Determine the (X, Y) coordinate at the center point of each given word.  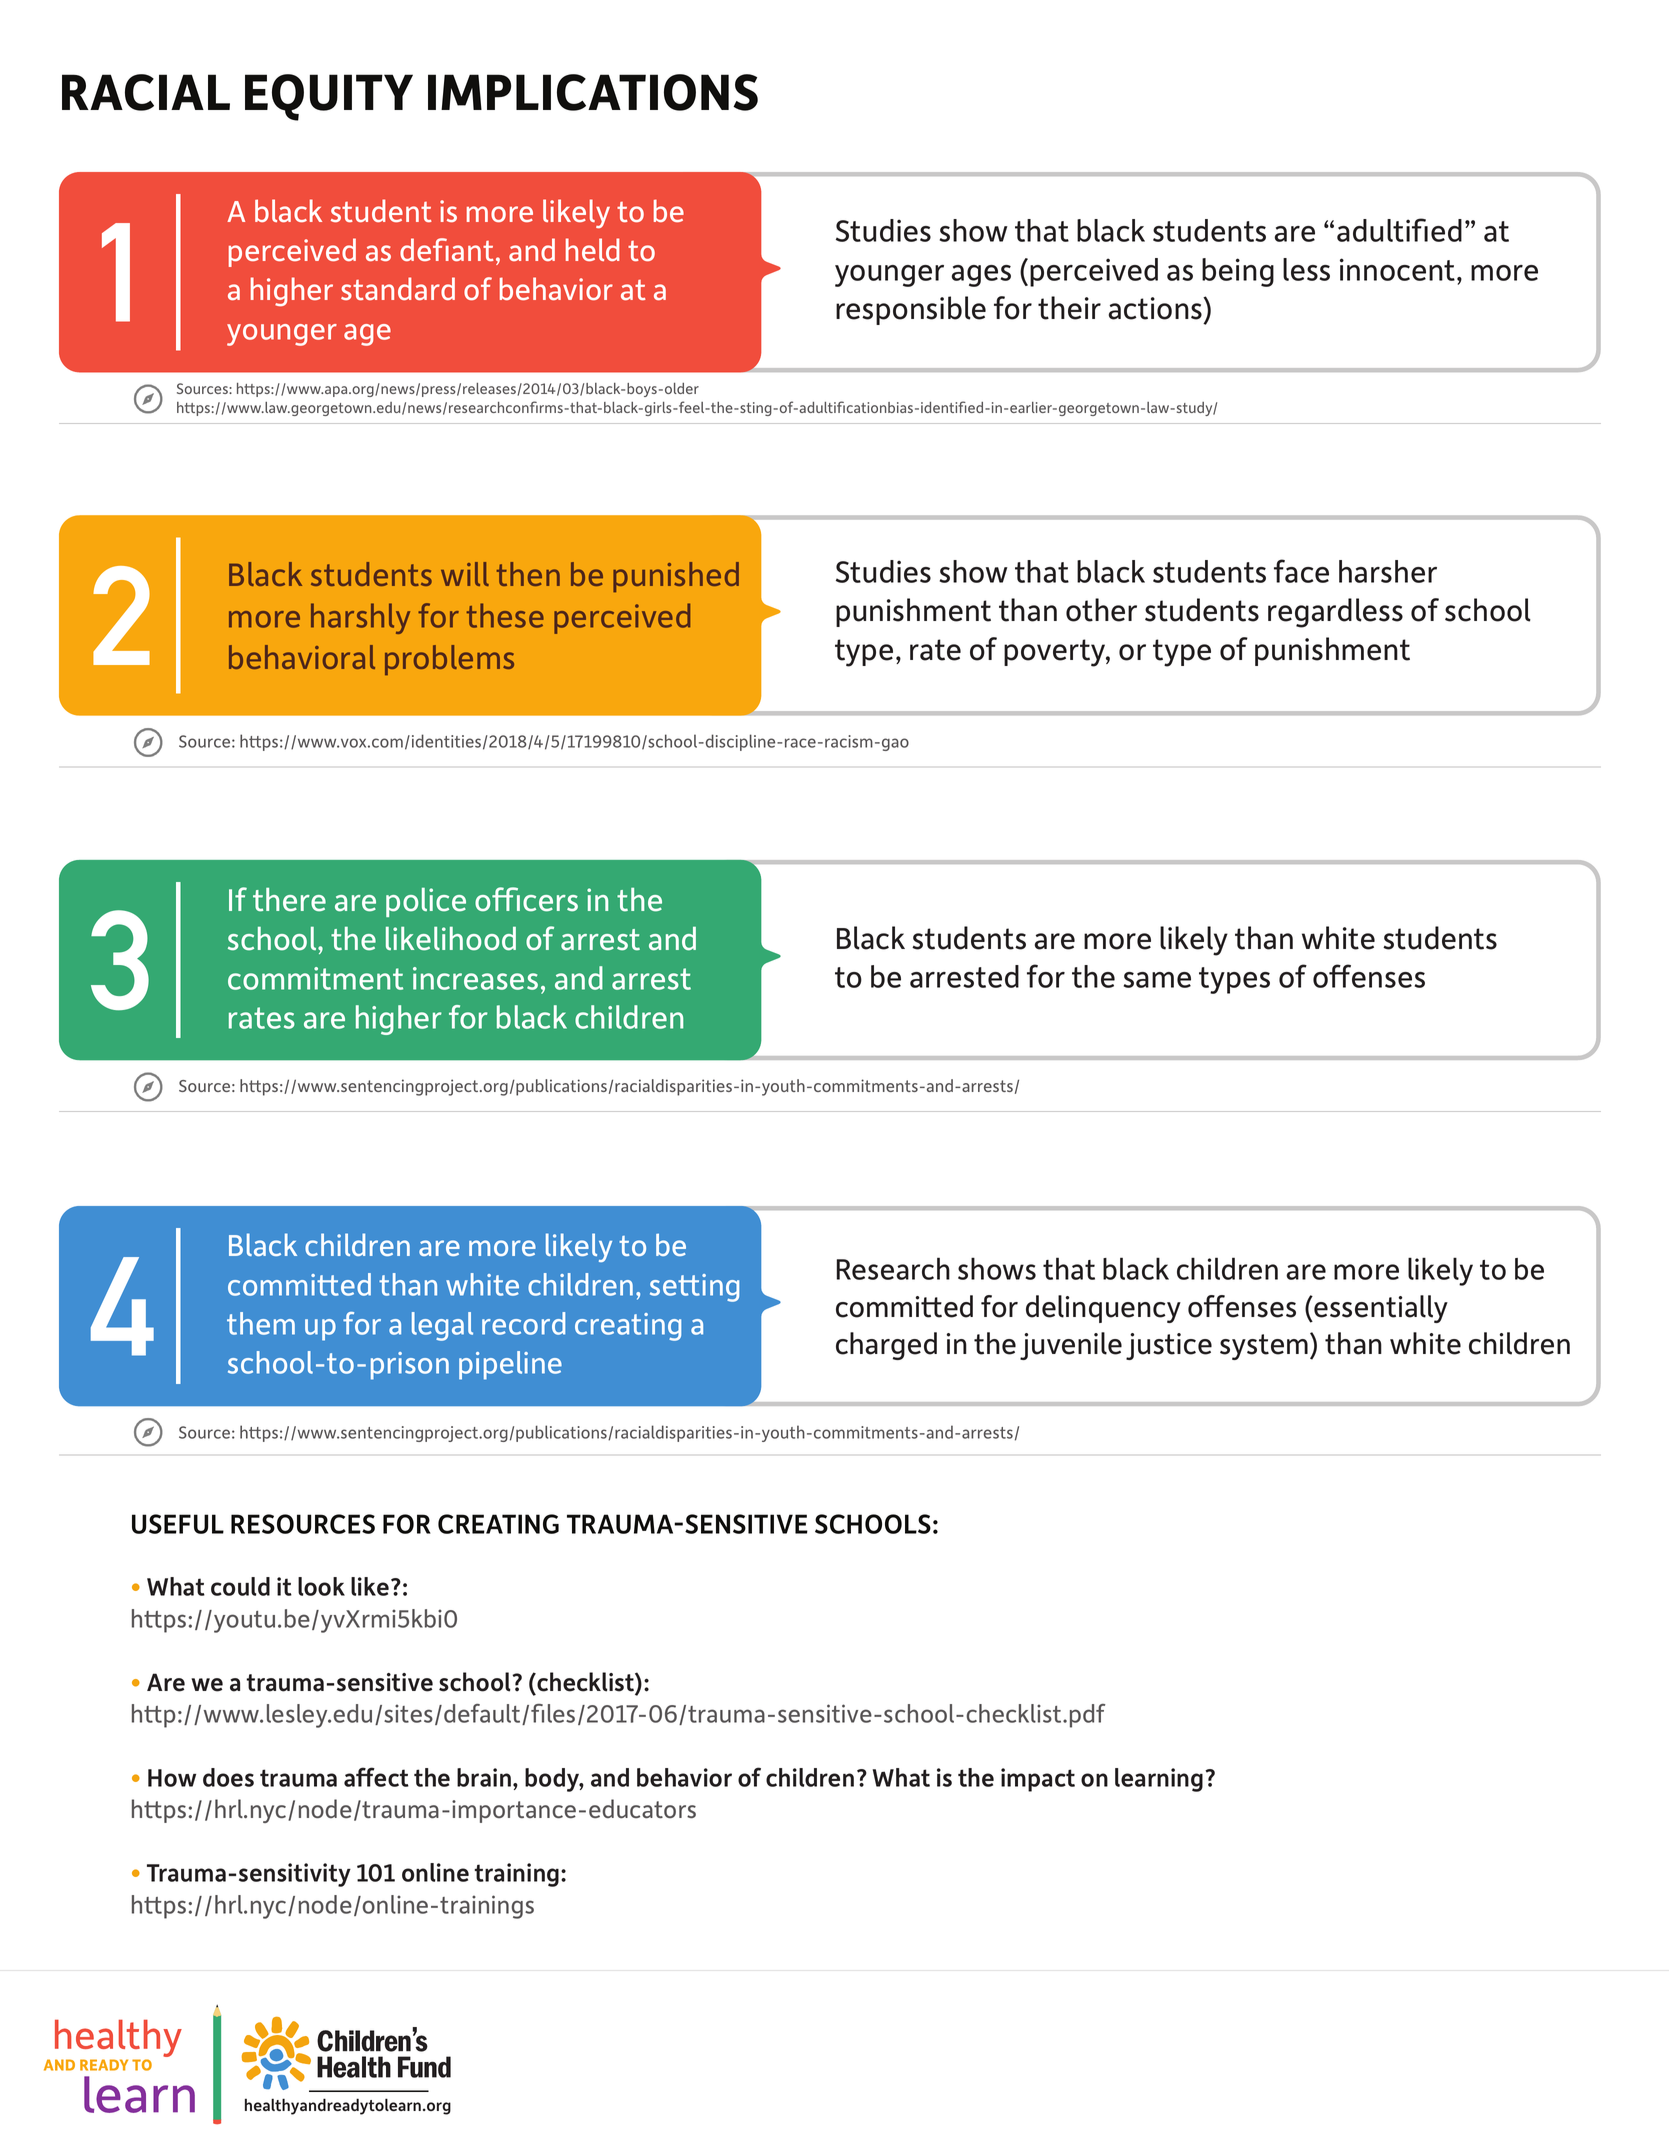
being (1238, 272)
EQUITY (329, 97)
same (1157, 980)
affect (376, 1777)
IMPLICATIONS (593, 92)
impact (1038, 1780)
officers (526, 899)
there (289, 900)
